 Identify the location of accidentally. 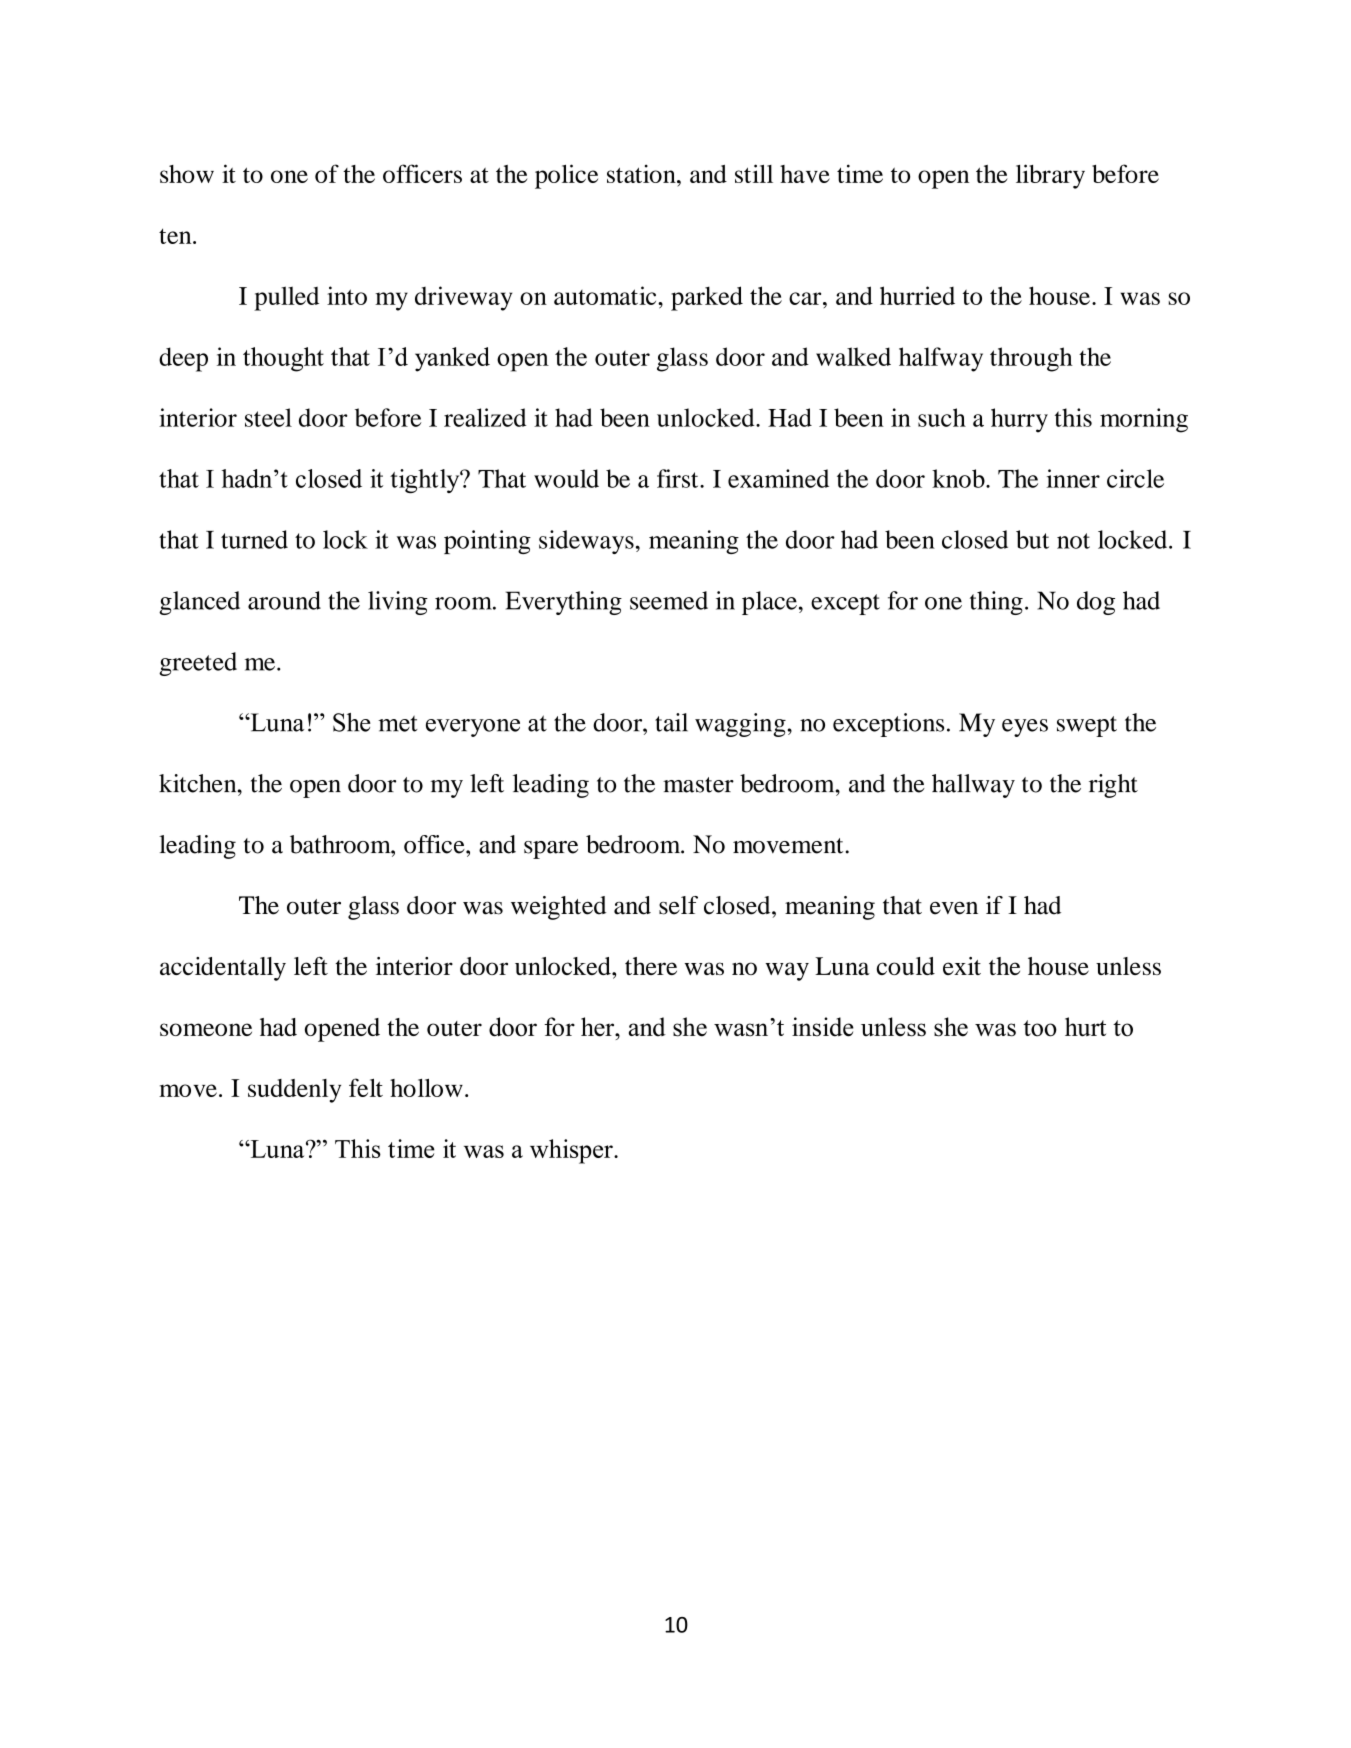
(223, 969).
